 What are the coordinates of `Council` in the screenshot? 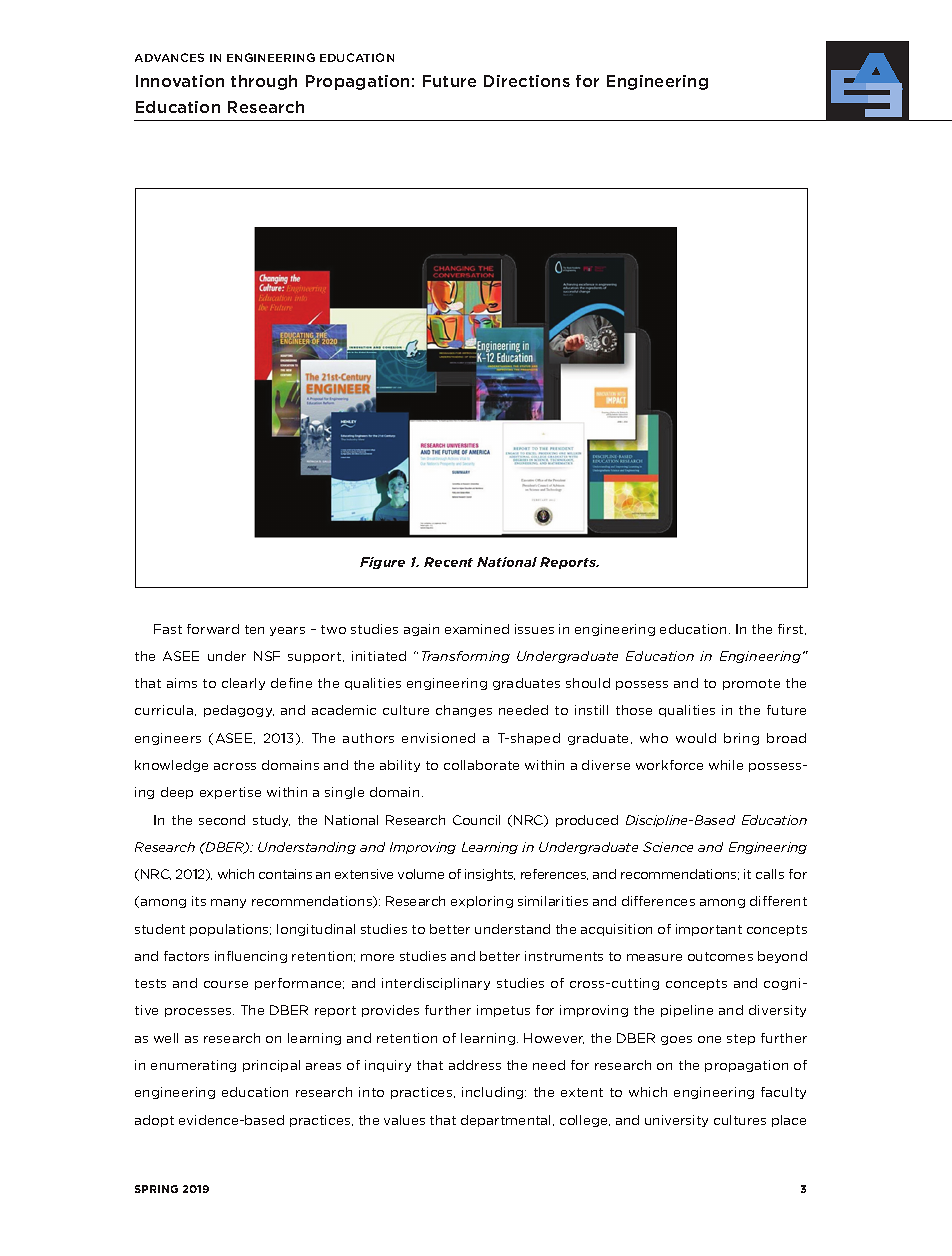 It's located at (476, 820).
